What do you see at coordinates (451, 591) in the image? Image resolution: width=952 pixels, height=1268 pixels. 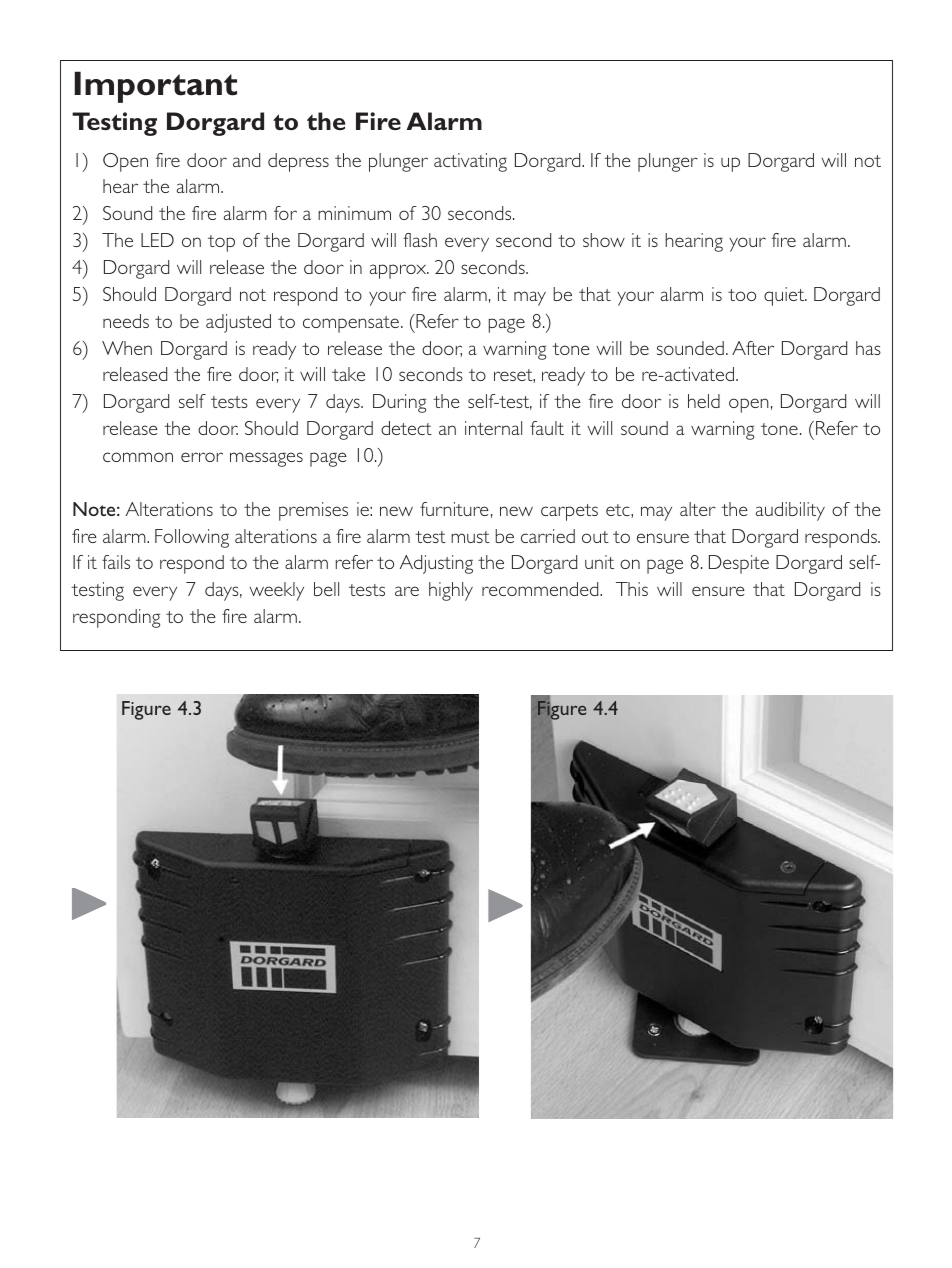 I see `highly` at bounding box center [451, 591].
